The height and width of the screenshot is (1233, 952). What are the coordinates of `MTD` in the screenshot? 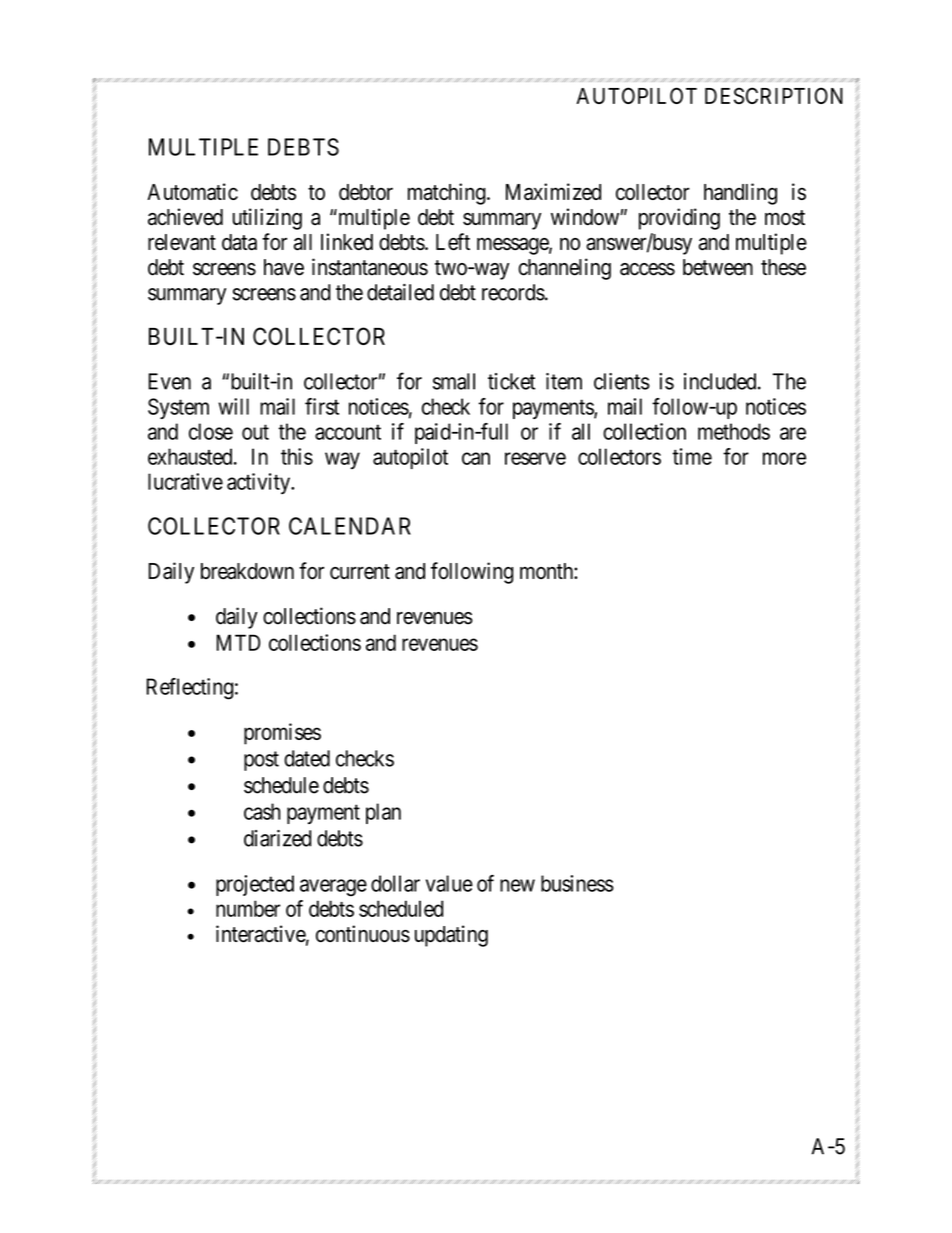 It's located at (238, 642).
